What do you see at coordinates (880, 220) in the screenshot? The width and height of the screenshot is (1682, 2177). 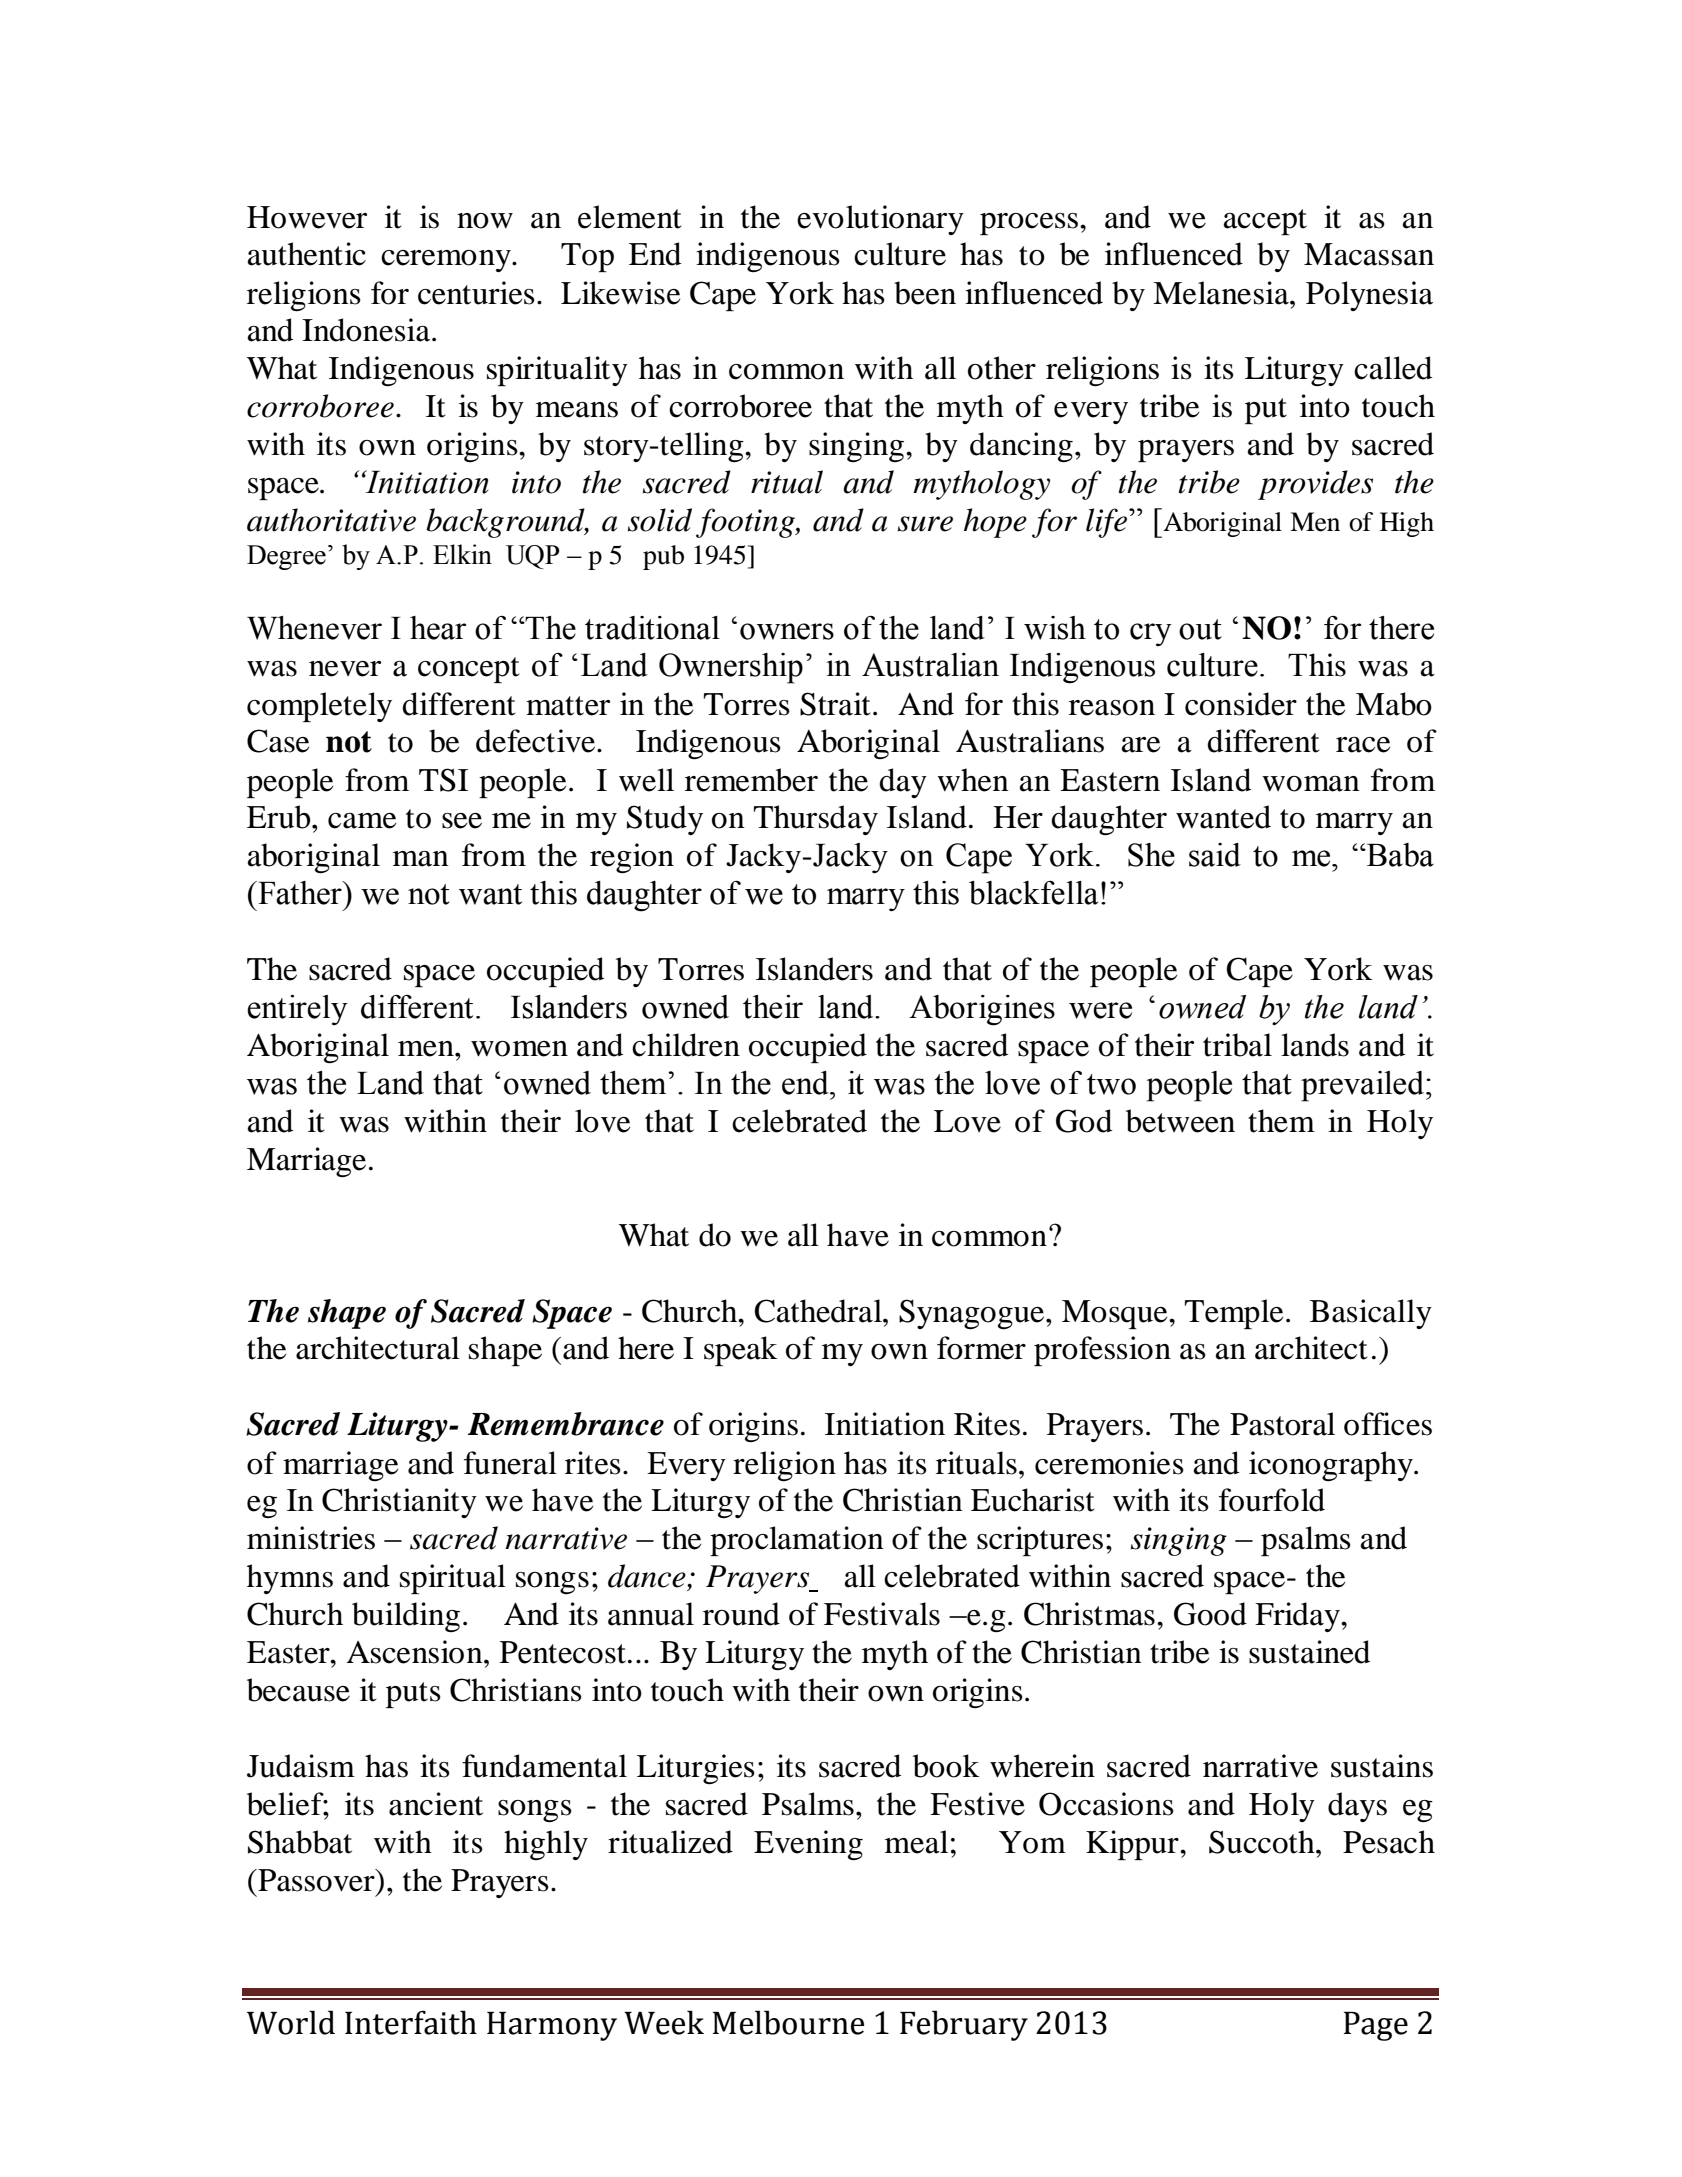 I see `evolutionary` at bounding box center [880, 220].
